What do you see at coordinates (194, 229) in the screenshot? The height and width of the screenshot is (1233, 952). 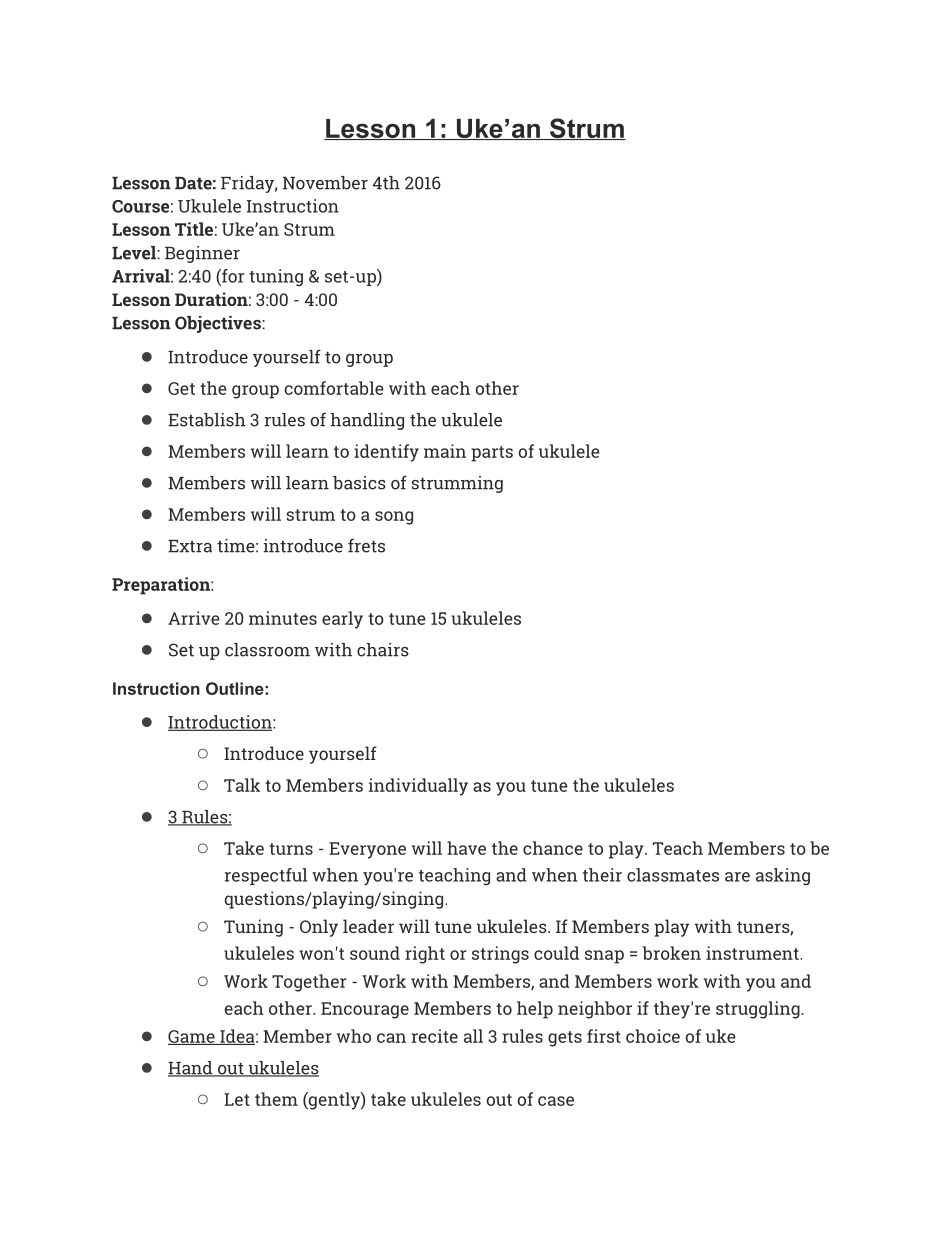 I see `Title` at bounding box center [194, 229].
